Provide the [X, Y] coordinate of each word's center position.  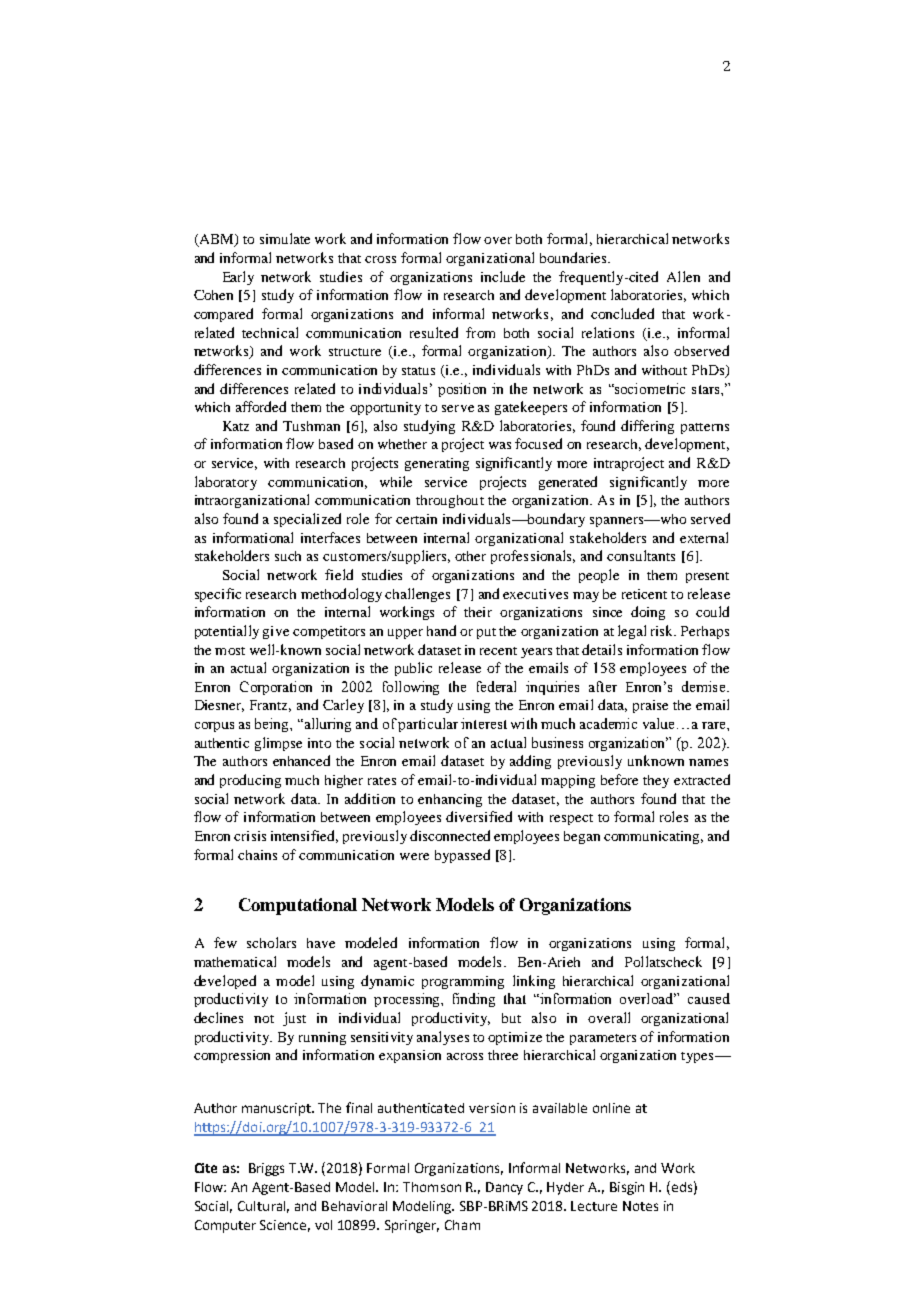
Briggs [266, 1169]
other [470, 556]
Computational [298, 906]
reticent [644, 594]
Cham [462, 1225]
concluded [622, 313]
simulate [285, 238]
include [503, 276]
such [288, 556]
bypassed [462, 856]
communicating [653, 837]
